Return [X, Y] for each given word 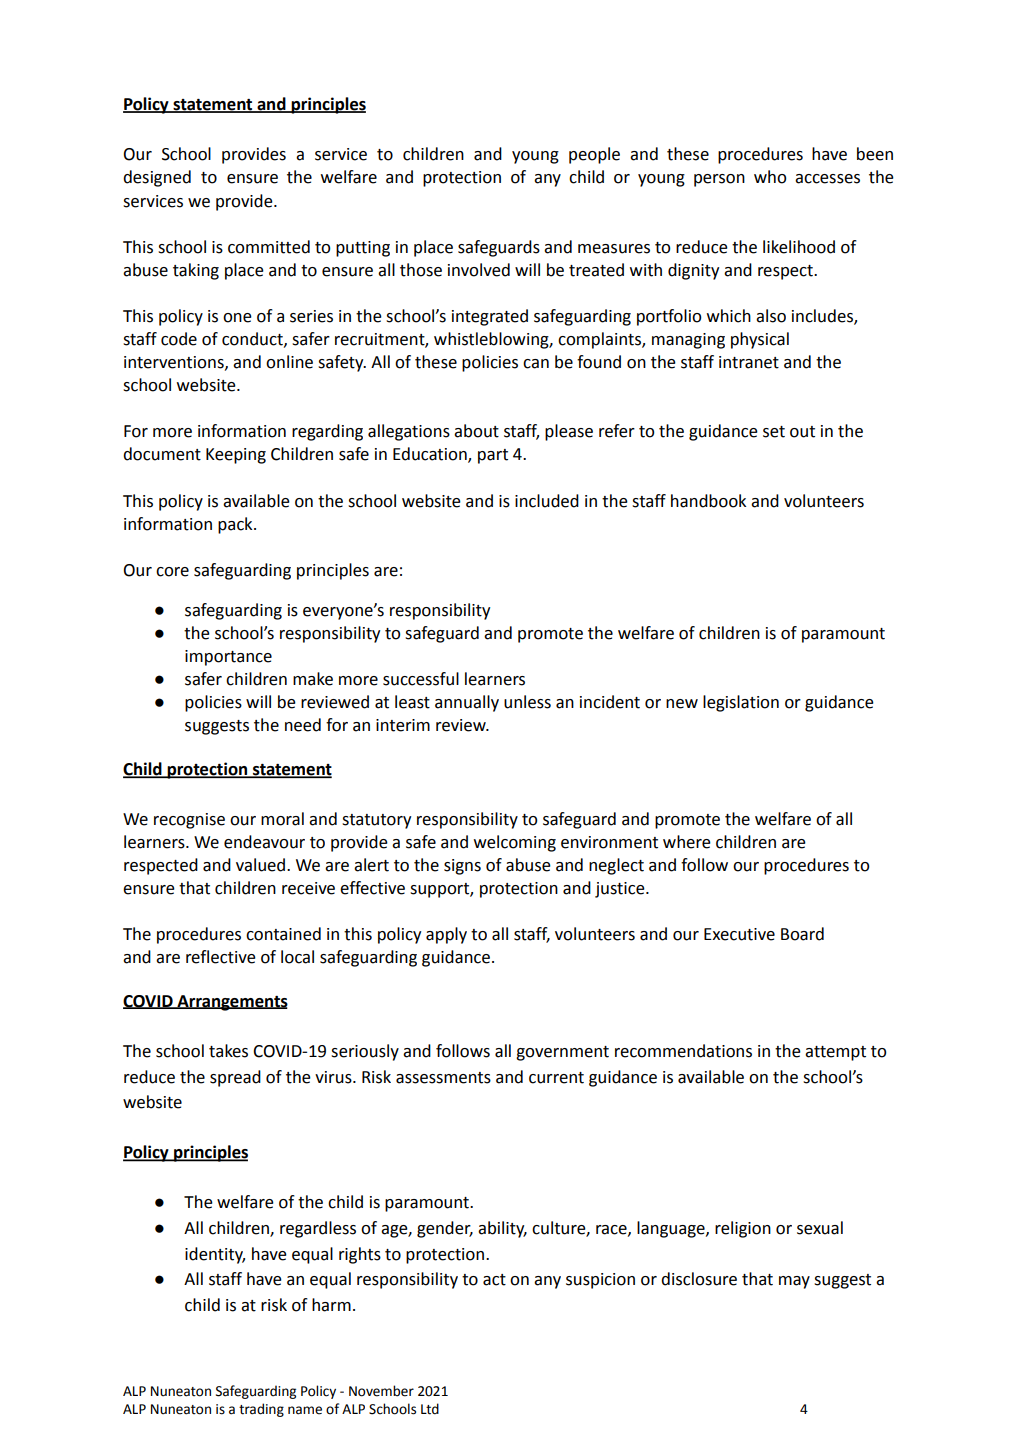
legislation [741, 703]
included [547, 501]
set [774, 432]
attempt [835, 1053]
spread [235, 1078]
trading [261, 1410]
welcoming [515, 843]
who [770, 177]
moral [282, 819]
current [556, 1078]
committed [269, 247]
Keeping [236, 456]
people [594, 155]
